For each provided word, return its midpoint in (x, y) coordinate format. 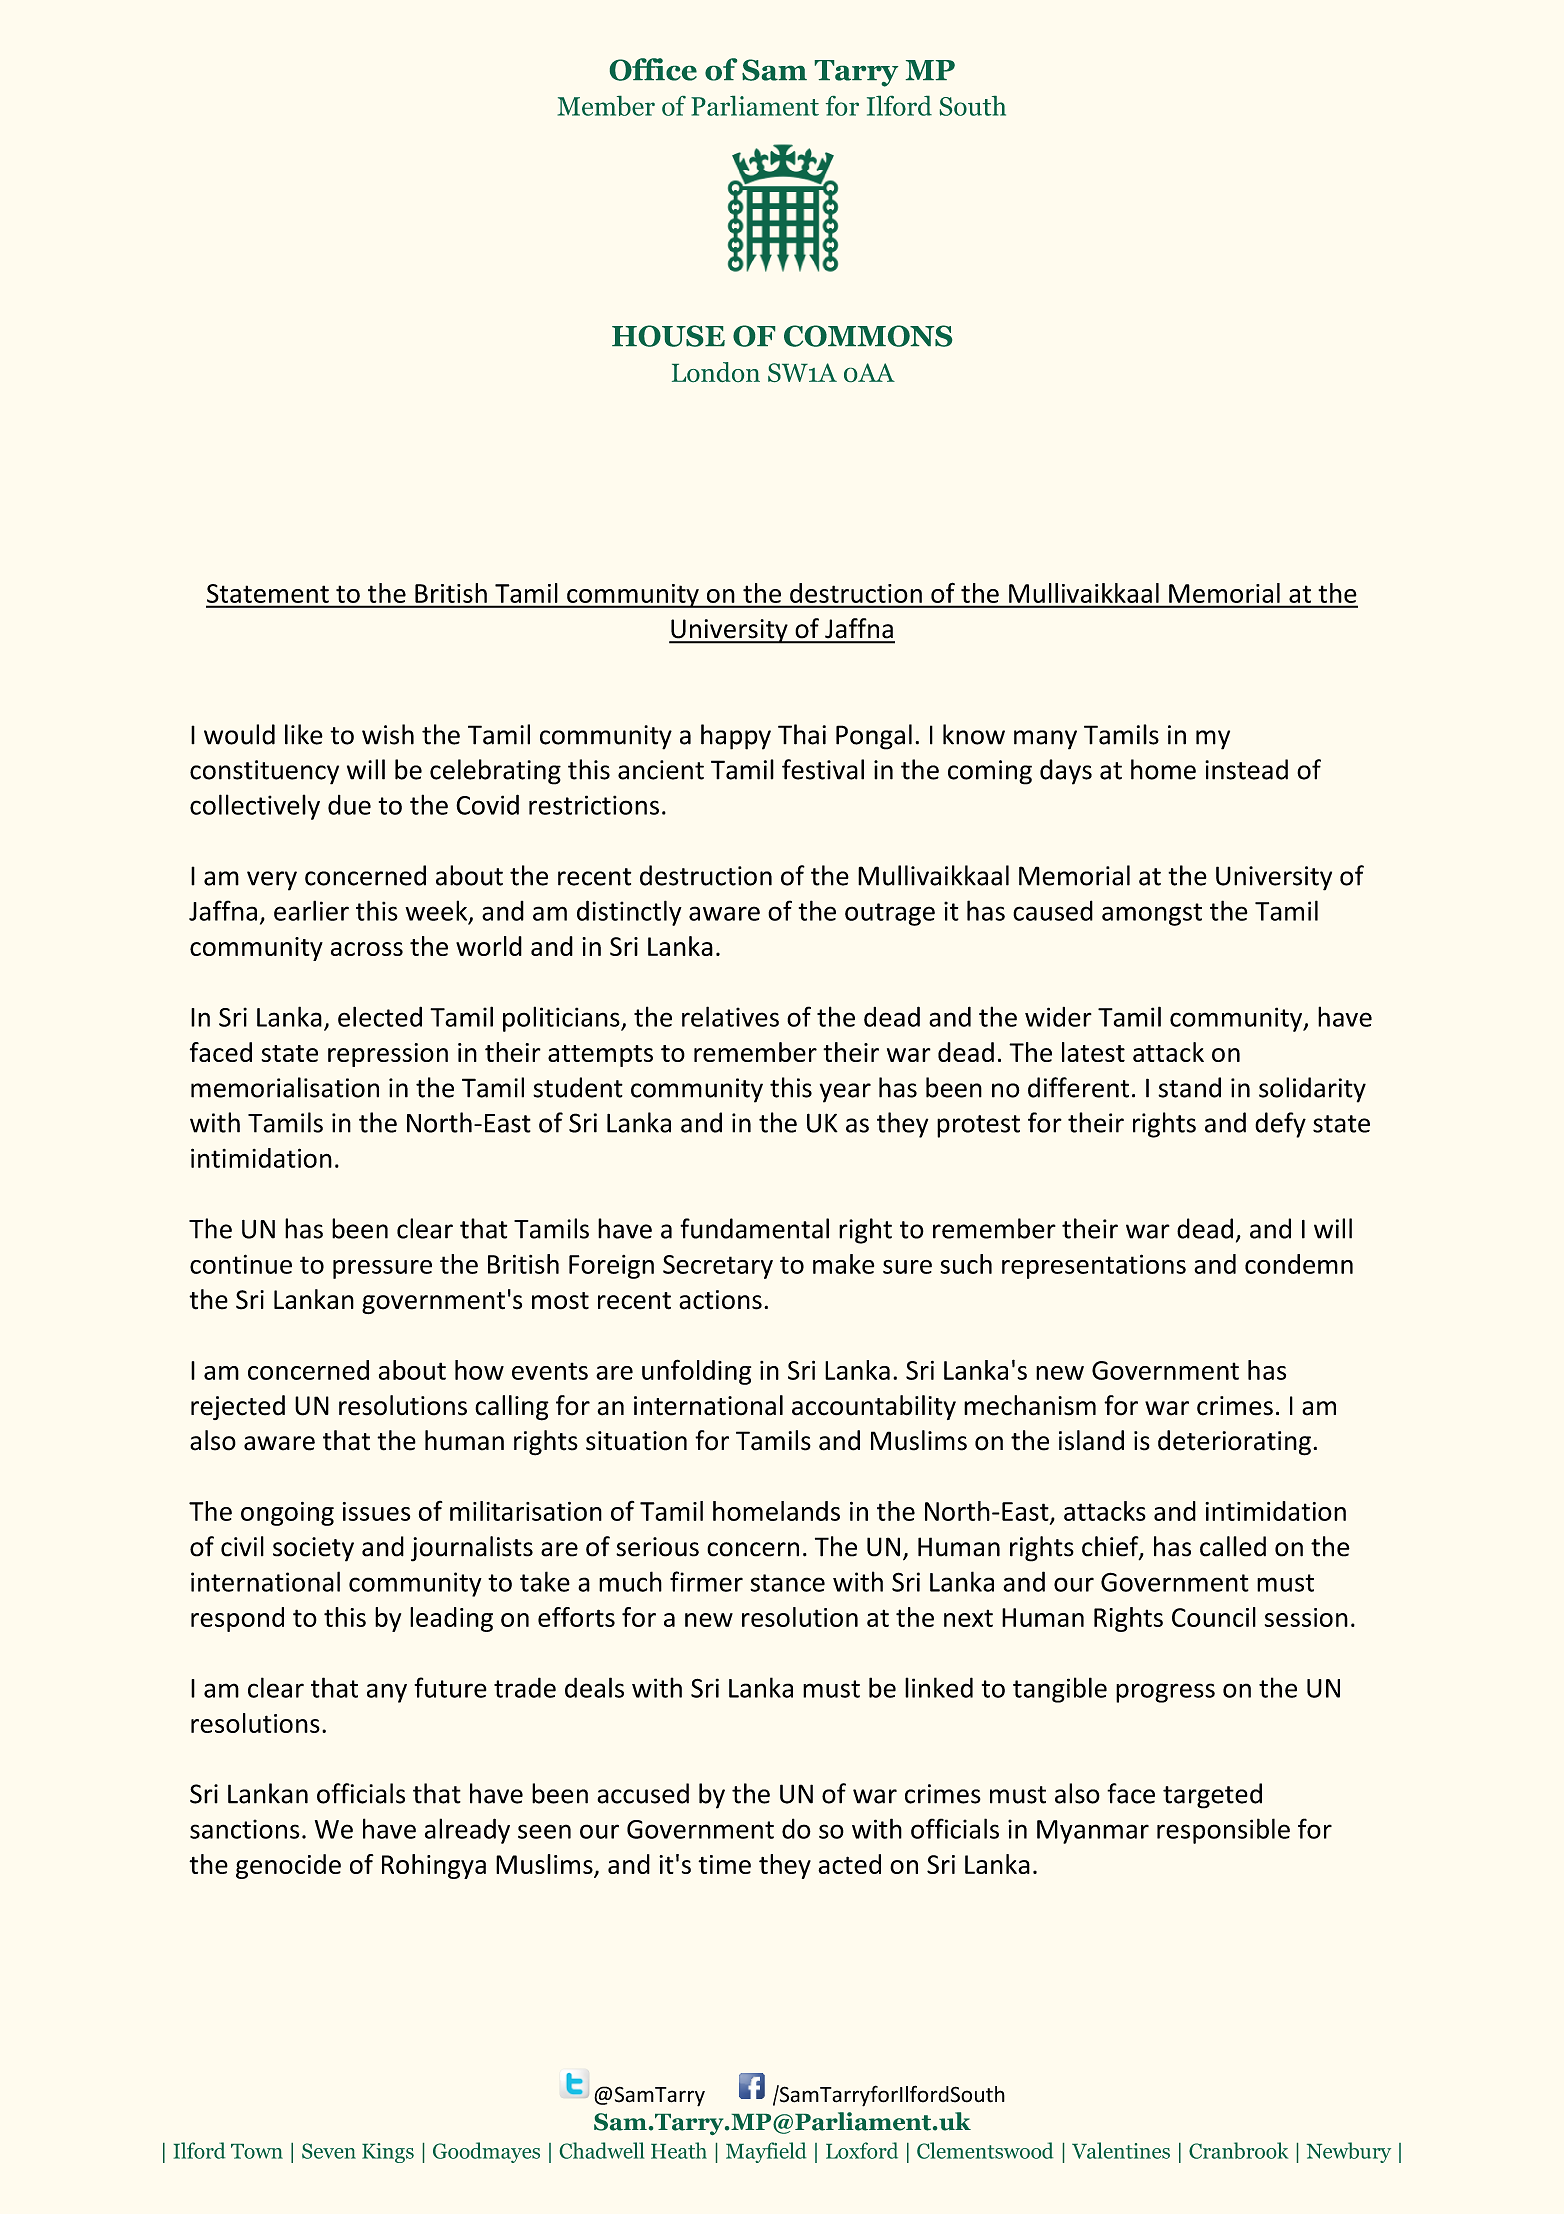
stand (1189, 1087)
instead (1246, 769)
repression (388, 1055)
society (313, 1549)
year (845, 1093)
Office (653, 69)
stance (787, 1583)
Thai (802, 734)
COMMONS (868, 336)
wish (388, 734)
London (716, 372)
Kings (388, 2153)
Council (1214, 1617)
